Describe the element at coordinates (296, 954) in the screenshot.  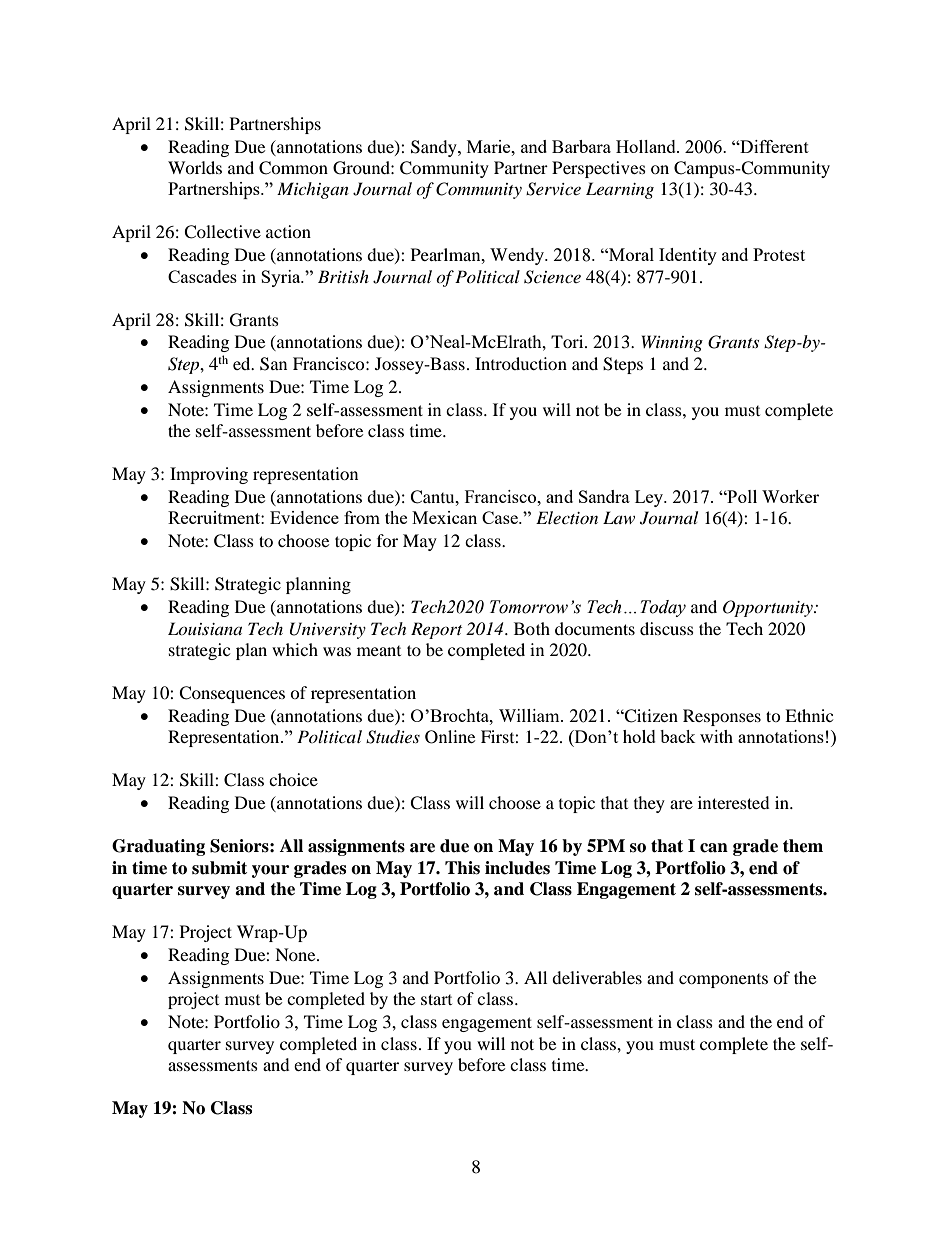
I see `None` at that location.
